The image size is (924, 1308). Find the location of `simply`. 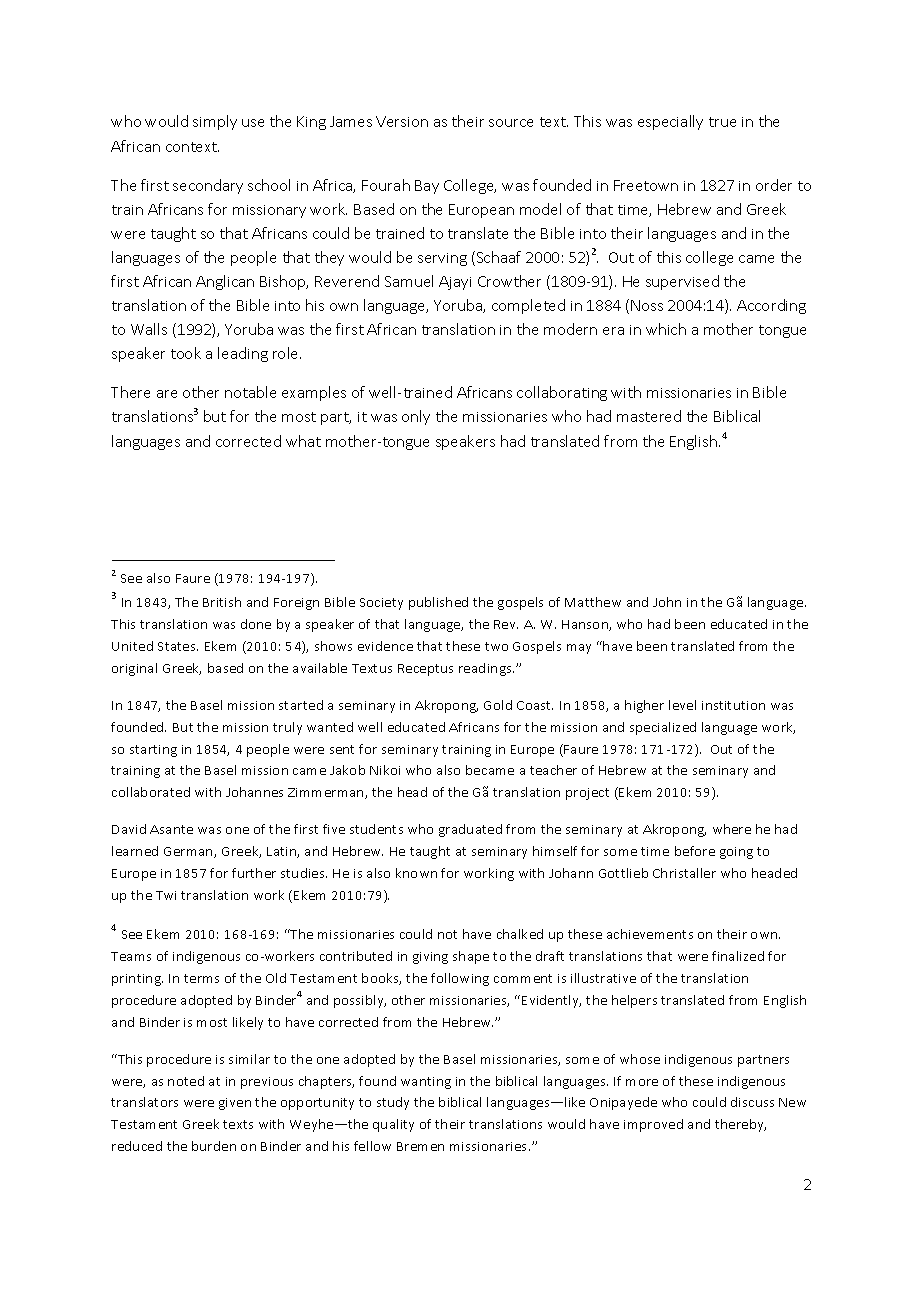

simply is located at coordinates (215, 122).
